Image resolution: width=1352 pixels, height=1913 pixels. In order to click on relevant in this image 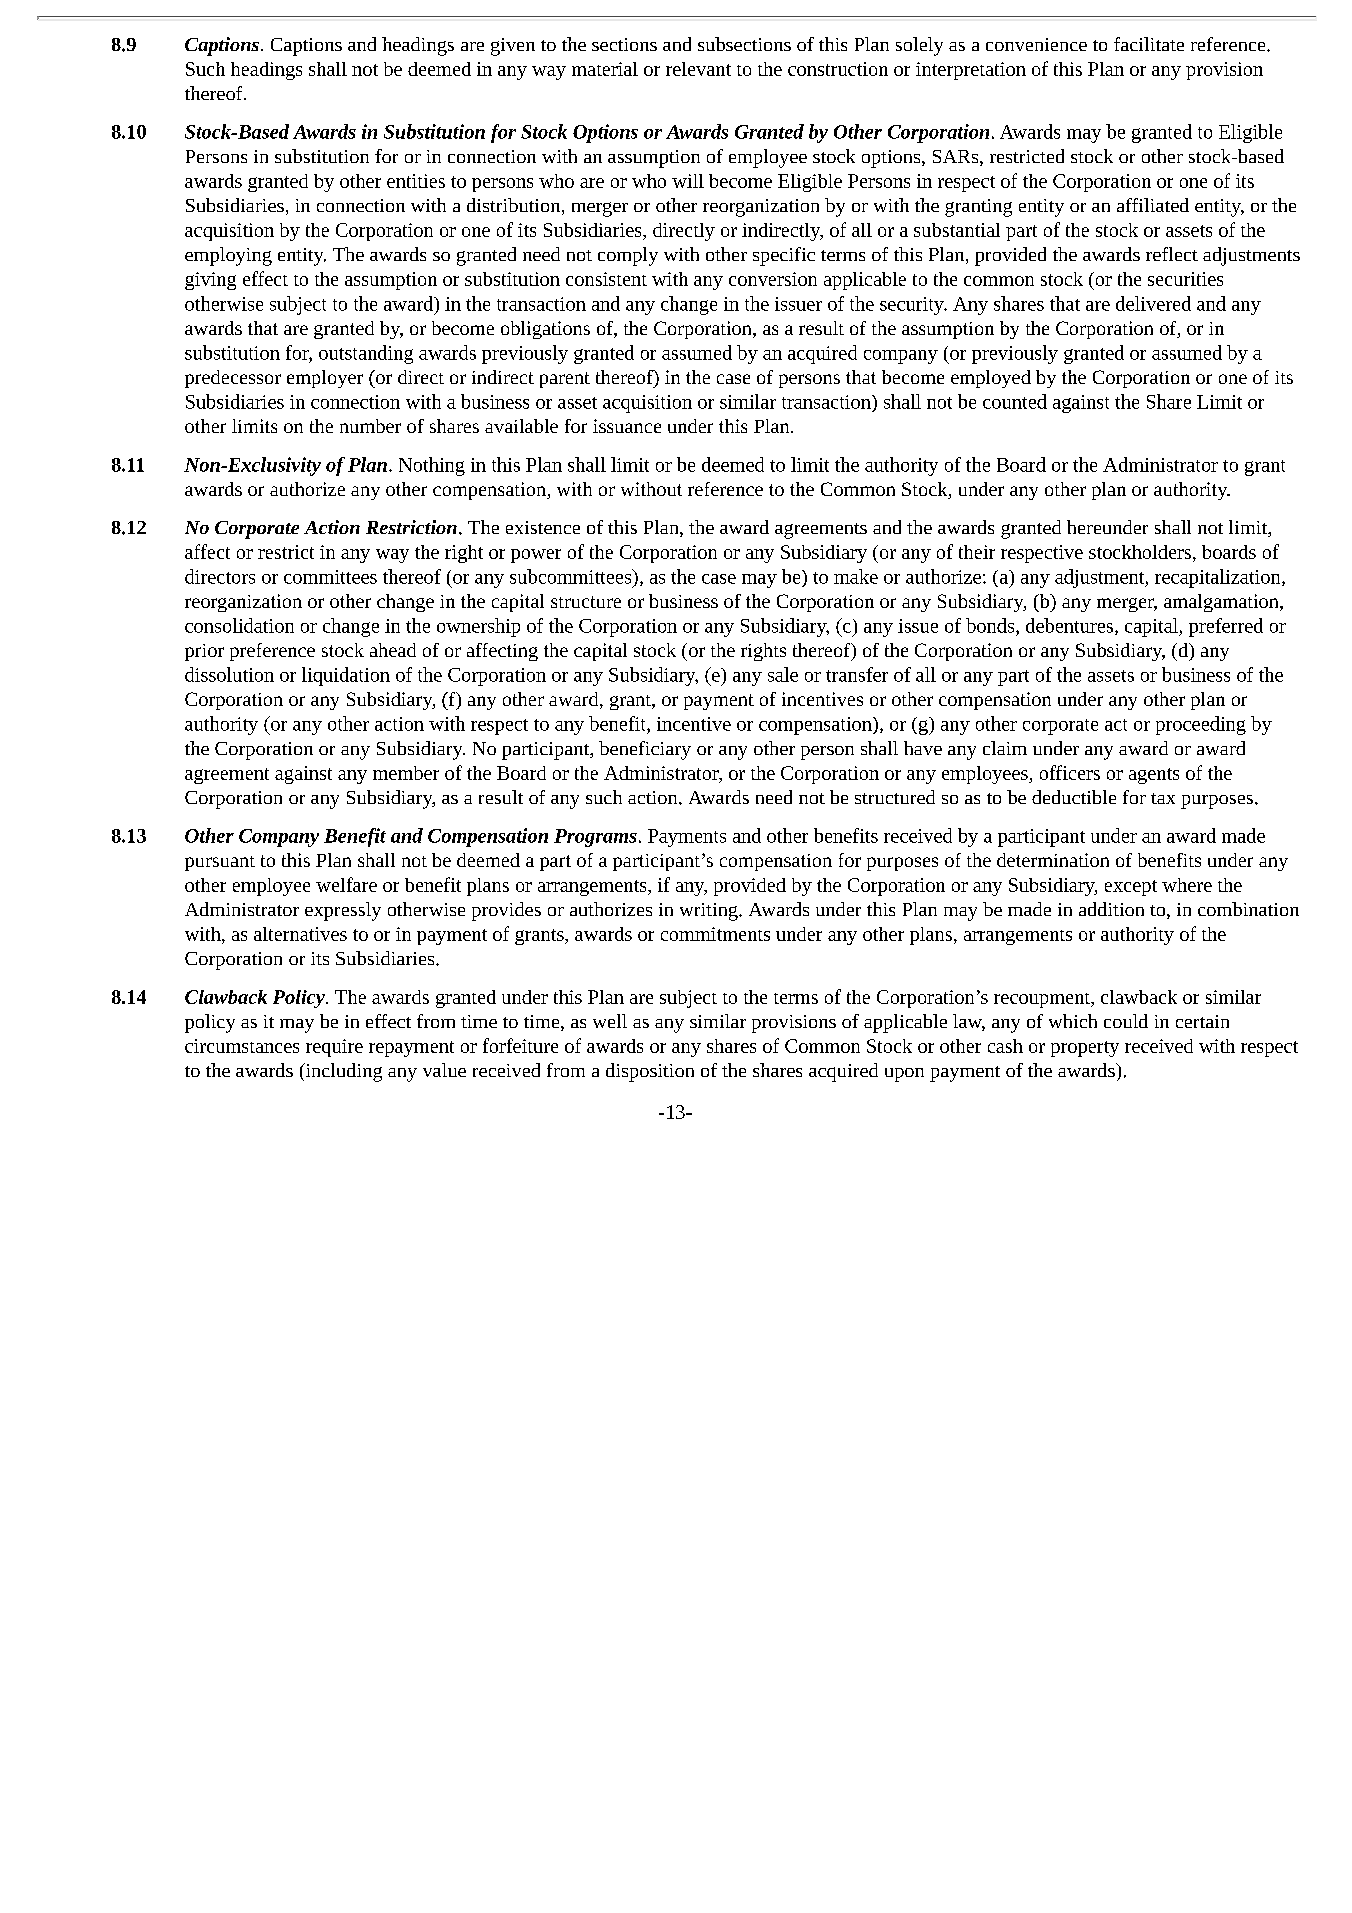, I will do `click(698, 69)`.
